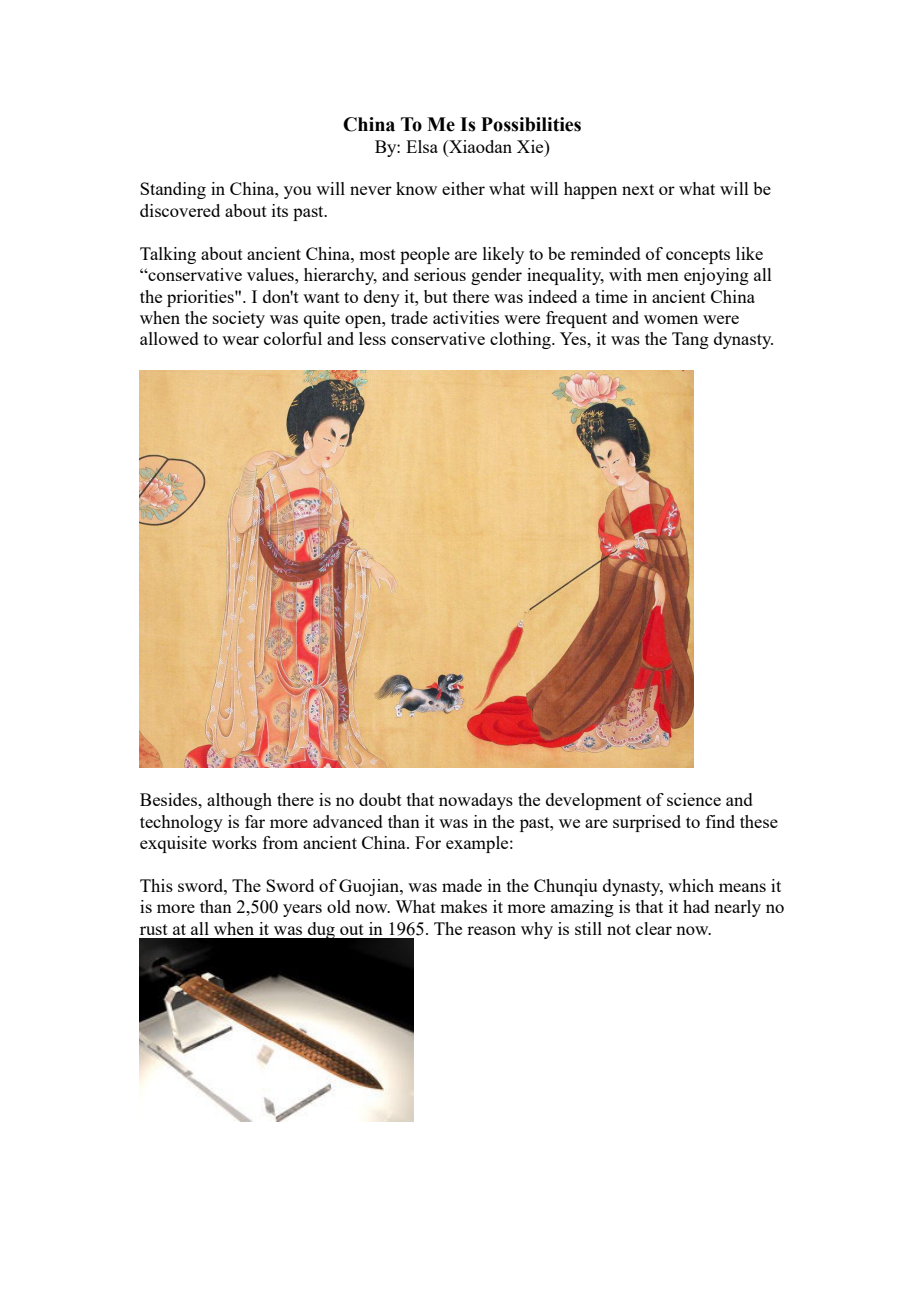 This document has width=924, height=1308. Describe the element at coordinates (173, 190) in the document. I see `Standing` at that location.
